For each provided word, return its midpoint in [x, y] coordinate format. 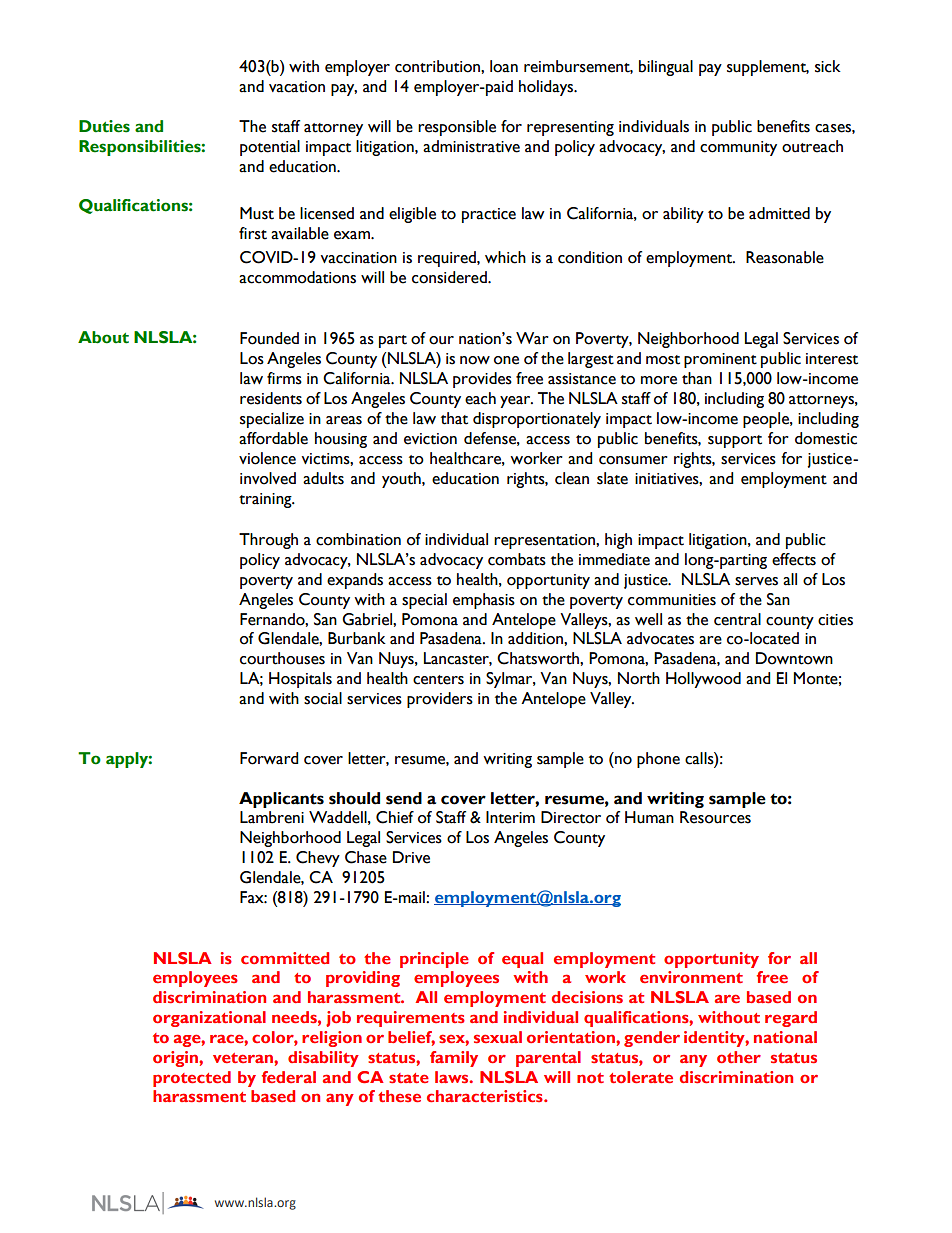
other [739, 1057]
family [454, 1059]
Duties [104, 126]
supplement [768, 68]
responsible [457, 128]
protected [192, 1079]
